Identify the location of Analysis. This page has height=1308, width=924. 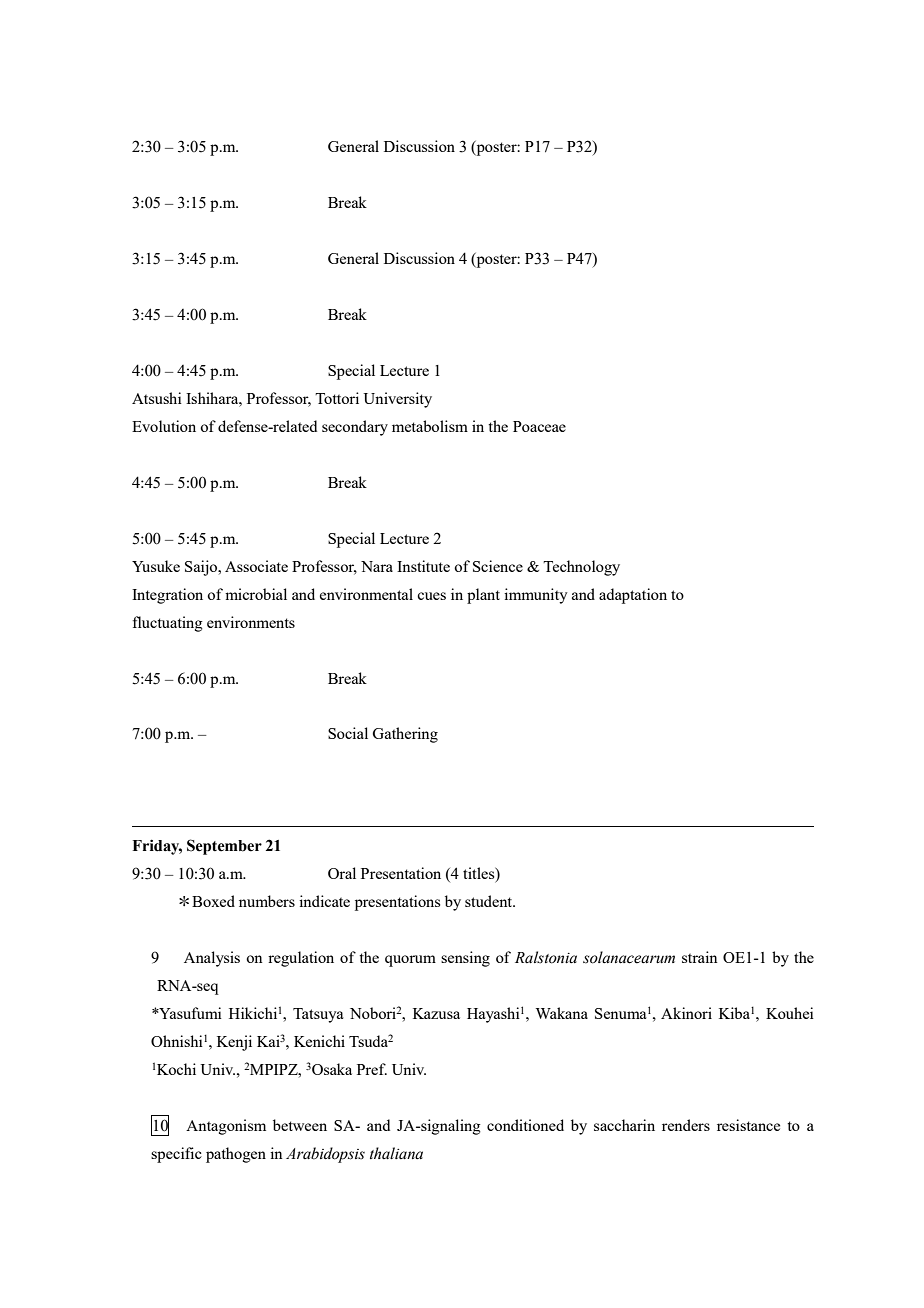
(212, 959).
